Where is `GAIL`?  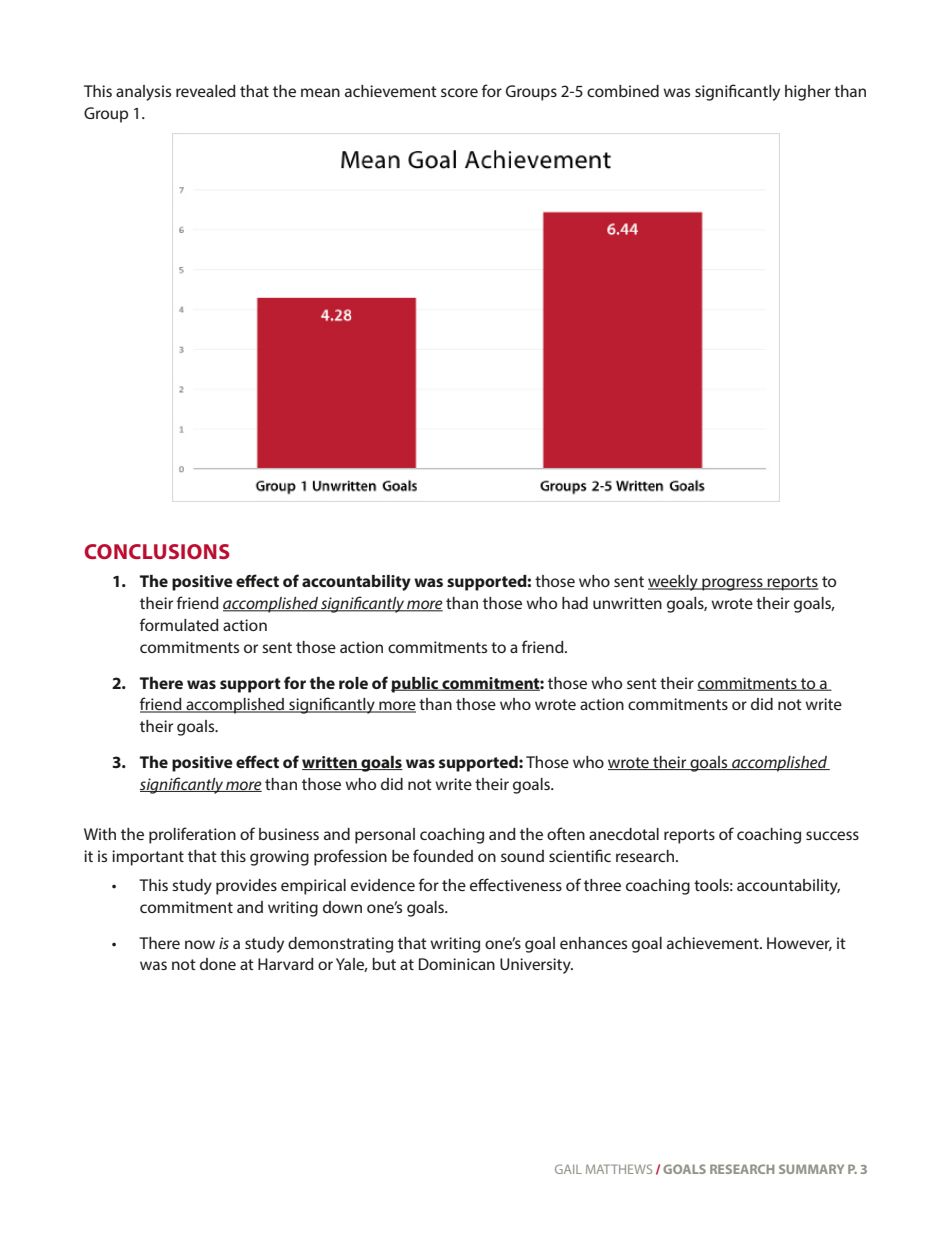
GAIL is located at coordinates (568, 1169).
